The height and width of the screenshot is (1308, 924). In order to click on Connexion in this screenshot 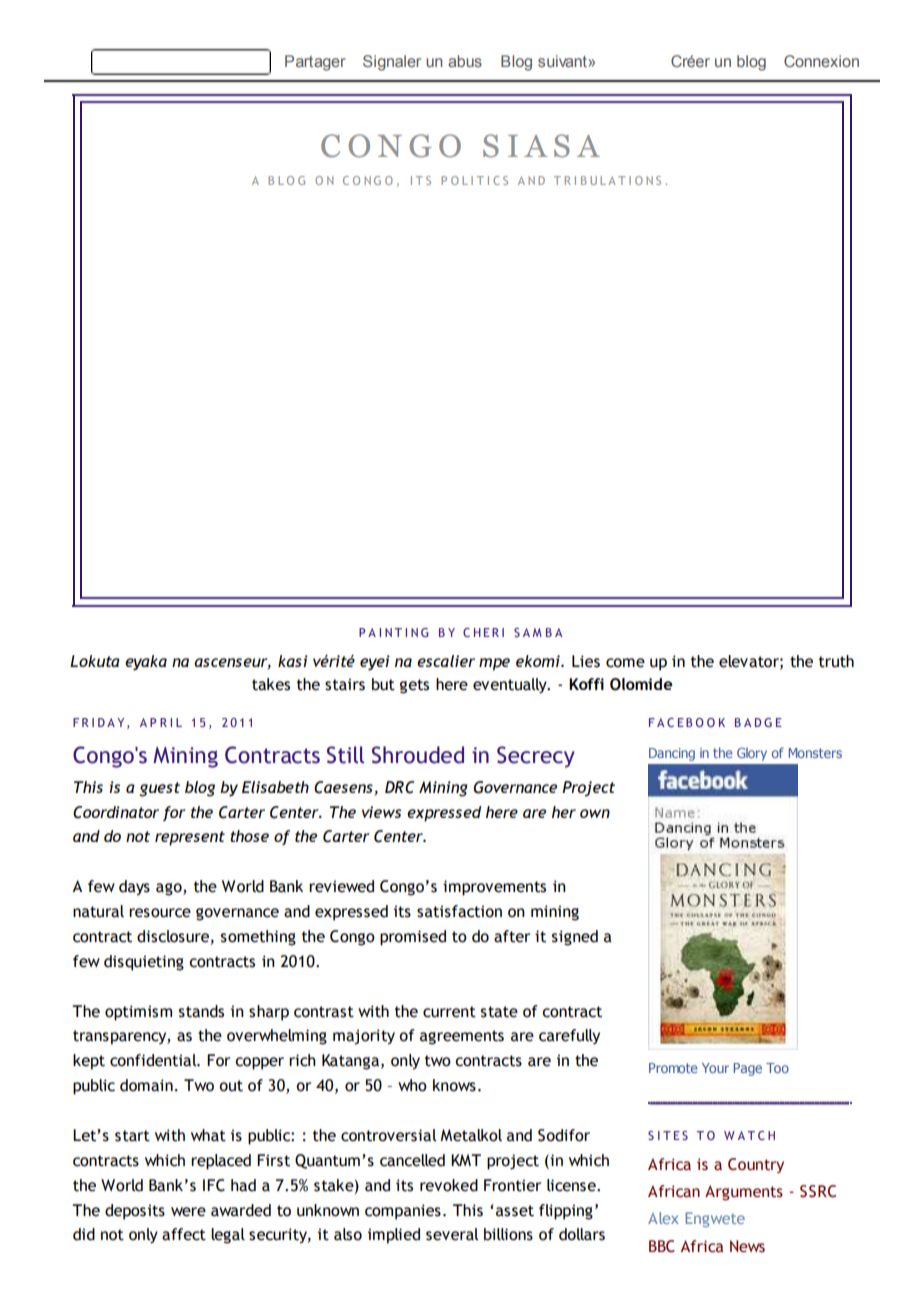, I will do `click(821, 61)`.
